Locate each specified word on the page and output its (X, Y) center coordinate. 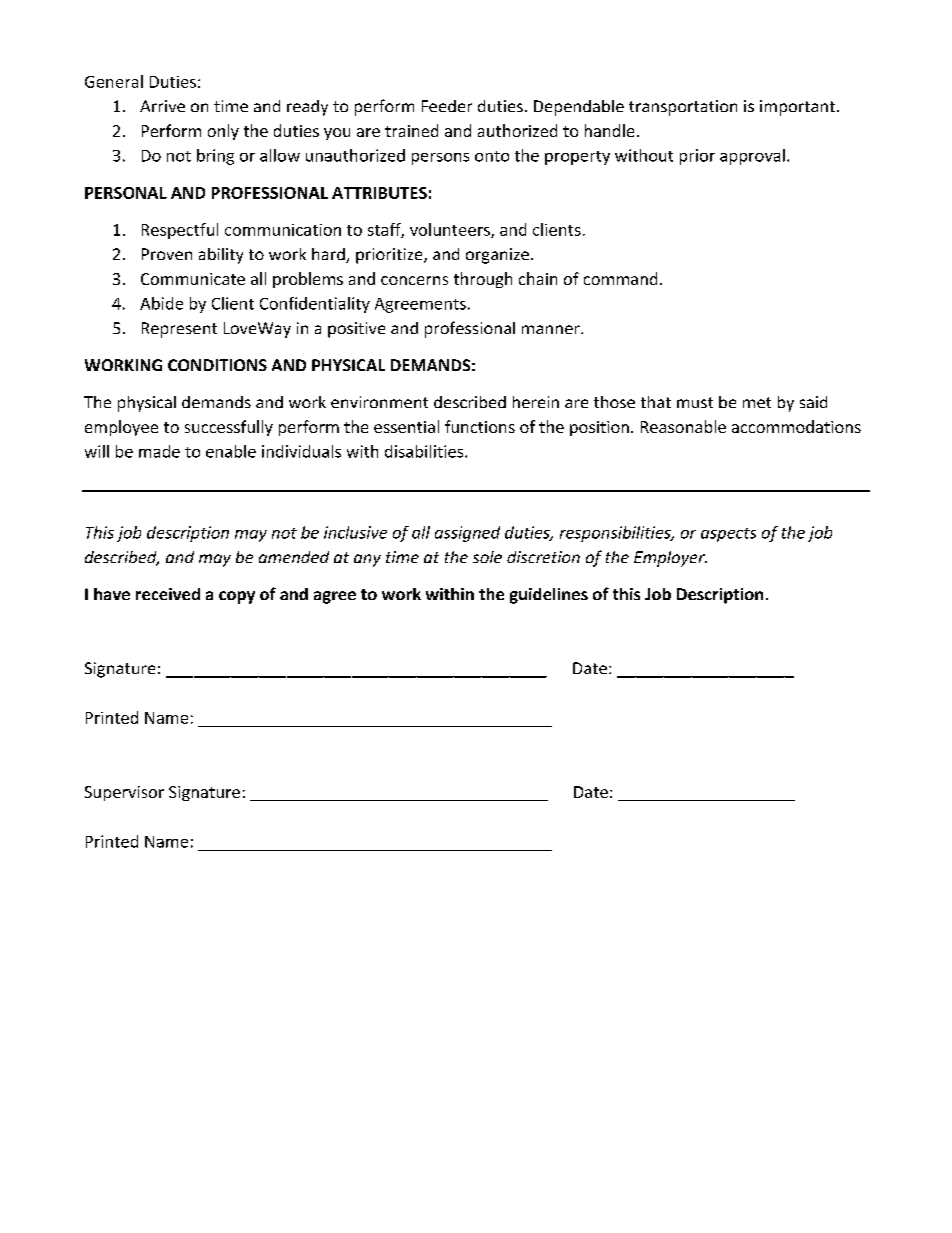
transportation (683, 108)
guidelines (549, 596)
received (168, 594)
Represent (179, 330)
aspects (728, 535)
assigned (467, 534)
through (483, 280)
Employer (670, 559)
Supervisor (124, 793)
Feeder (447, 106)
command (620, 278)
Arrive (162, 106)
